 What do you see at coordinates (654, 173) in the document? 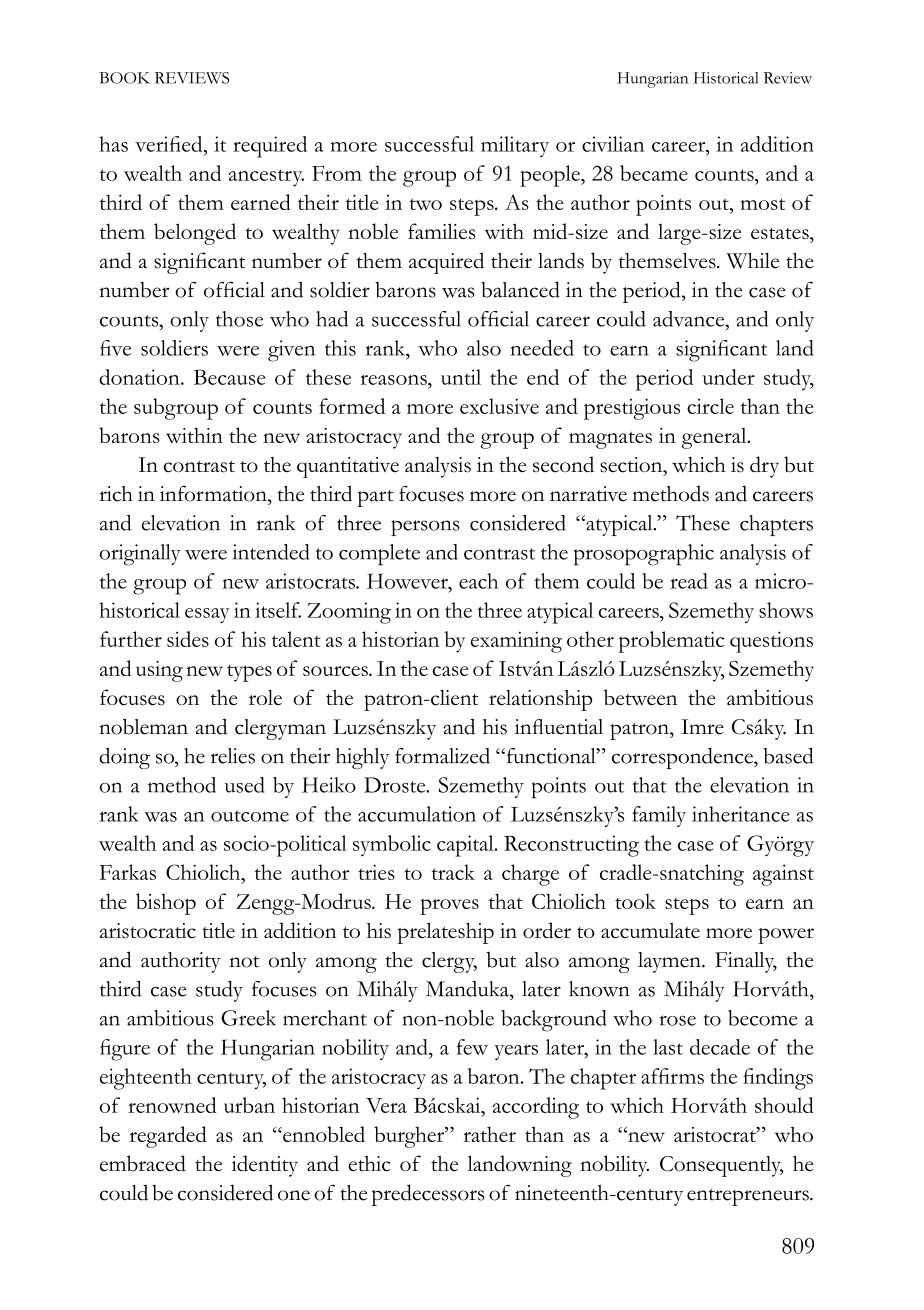
I see `became` at bounding box center [654, 173].
